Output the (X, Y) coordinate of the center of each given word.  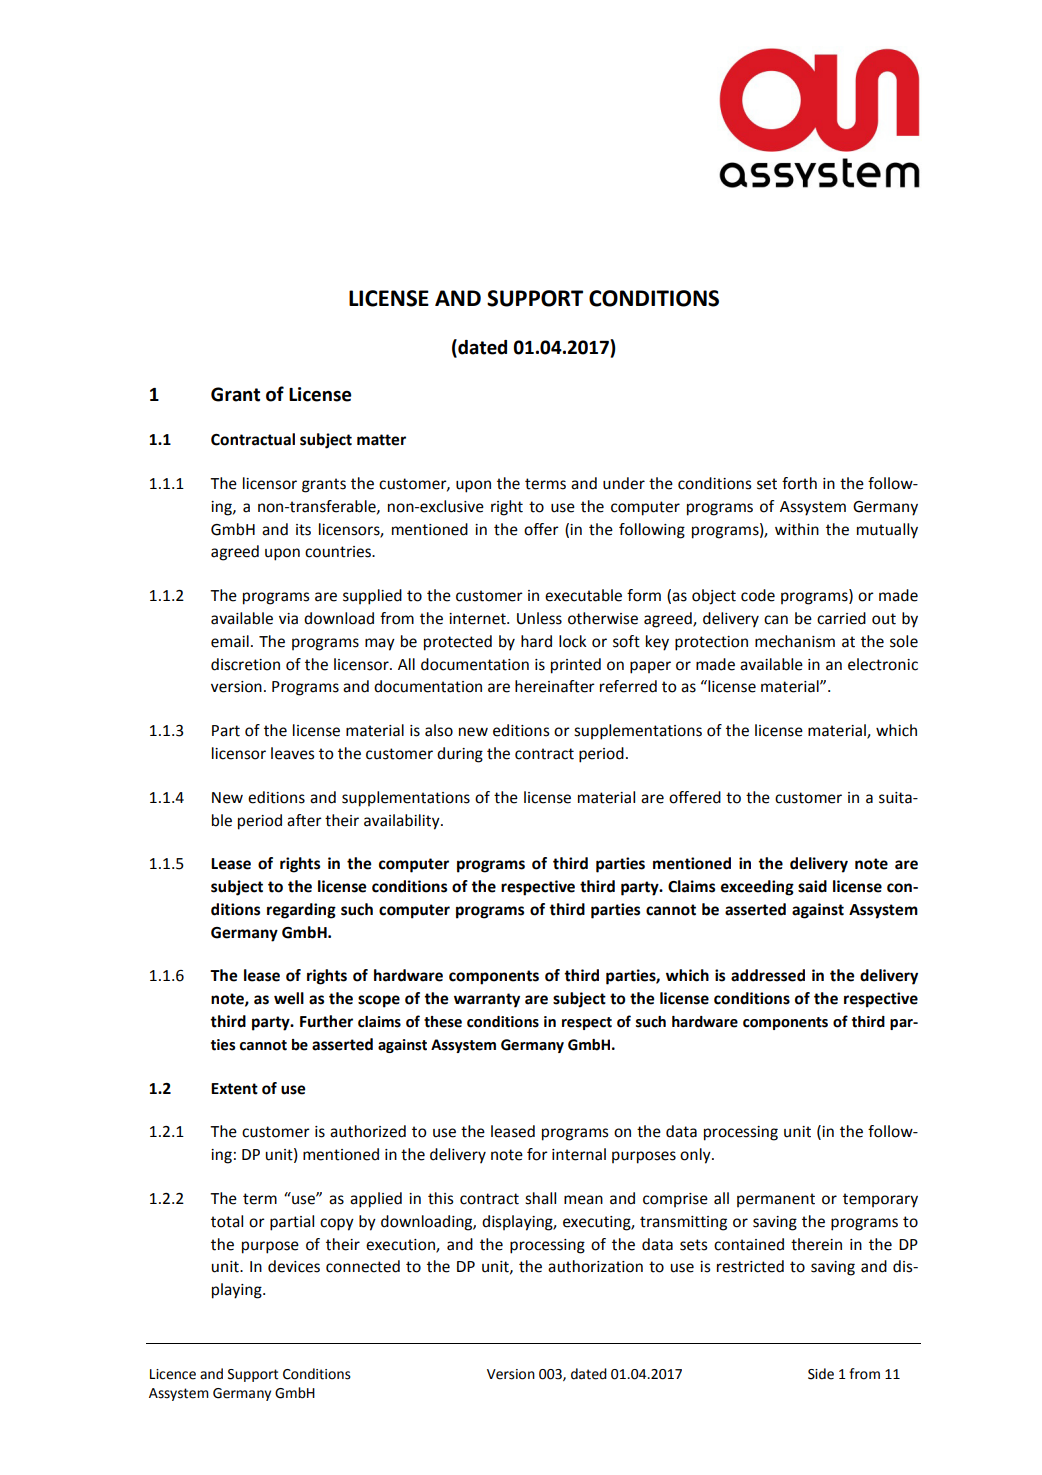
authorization (595, 1266)
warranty (487, 1000)
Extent (234, 1089)
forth (799, 483)
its (303, 530)
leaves (293, 753)
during (460, 755)
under (624, 483)
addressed (768, 975)
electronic (883, 664)
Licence (173, 1374)
